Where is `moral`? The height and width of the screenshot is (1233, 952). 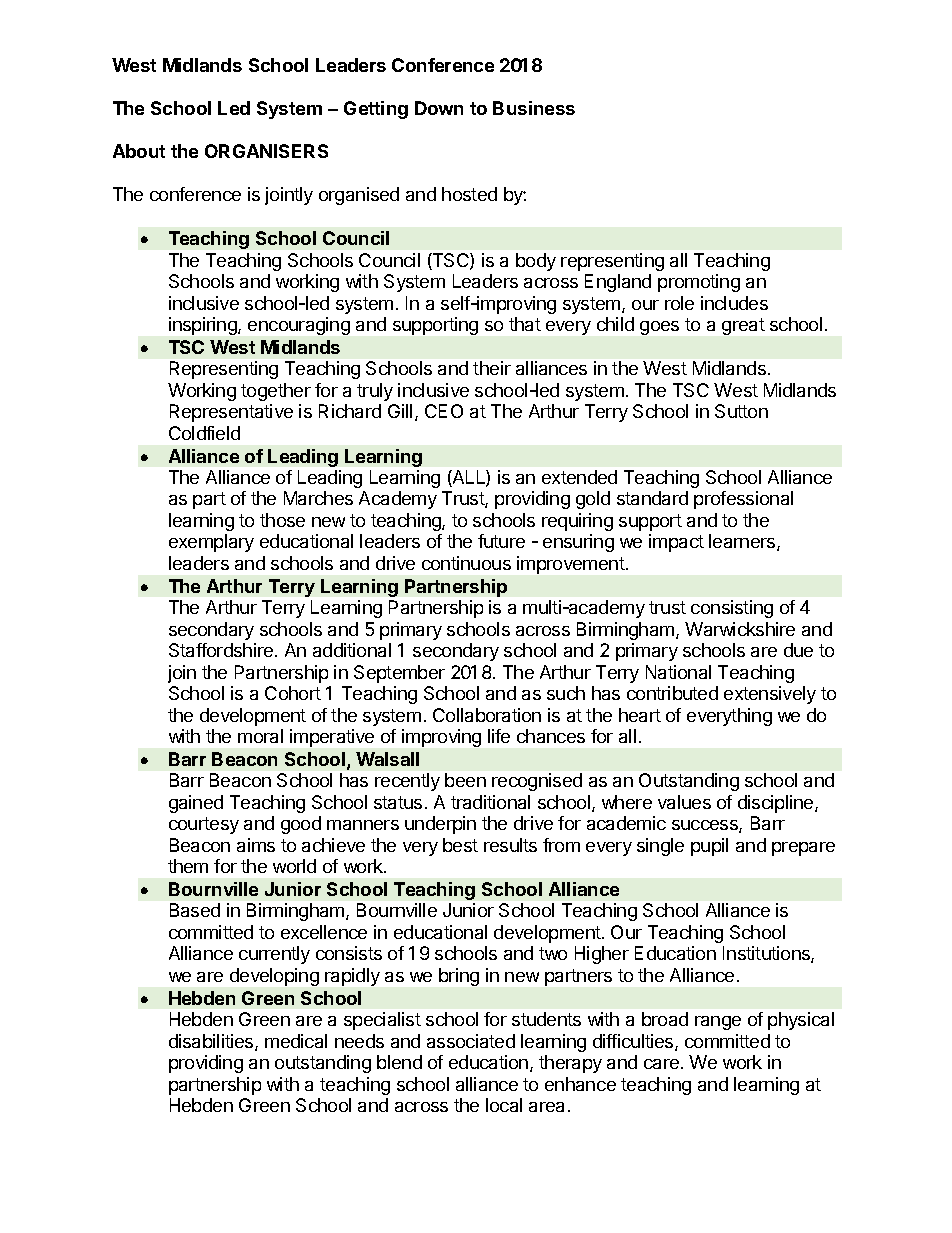 moral is located at coordinates (260, 736).
